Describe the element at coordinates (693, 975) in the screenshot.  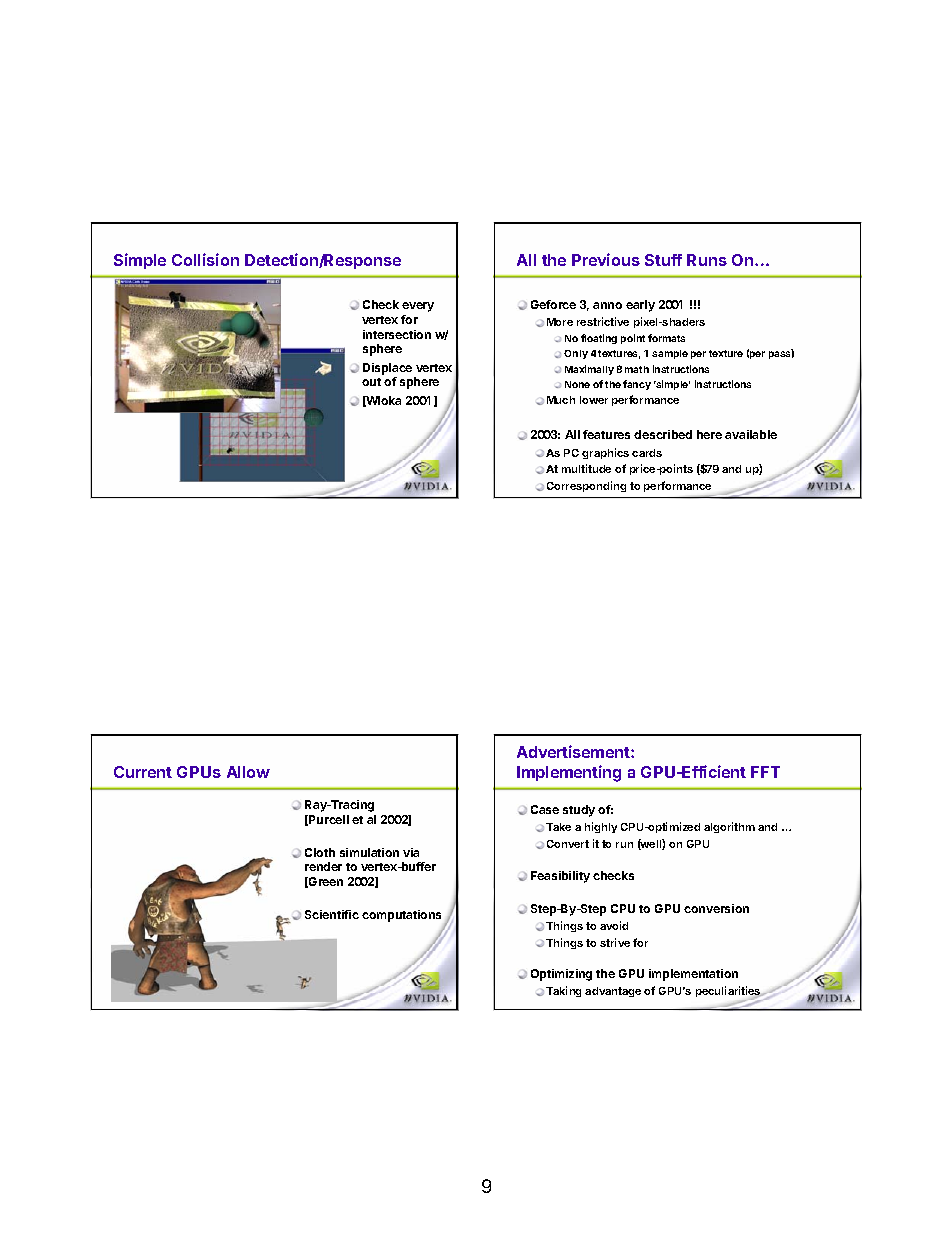
I see `implementation` at that location.
